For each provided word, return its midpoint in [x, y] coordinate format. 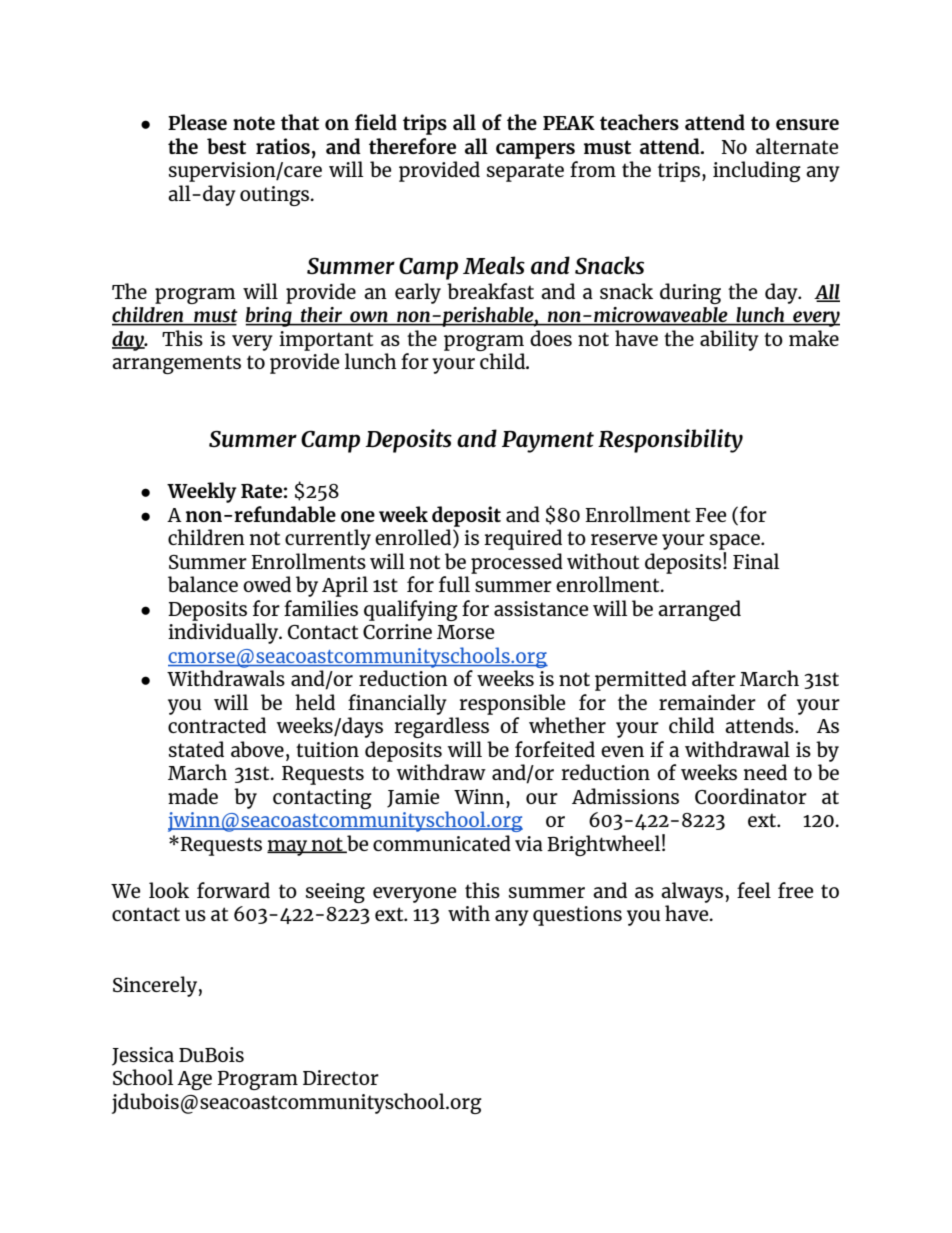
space [736, 542]
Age [194, 1080]
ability [729, 340]
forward [233, 890]
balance [203, 584]
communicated [442, 843]
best [226, 146]
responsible [512, 704]
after [714, 678]
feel [754, 890]
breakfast [490, 291]
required [523, 539]
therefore [412, 146]
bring [269, 317]
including [757, 171]
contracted [217, 725]
